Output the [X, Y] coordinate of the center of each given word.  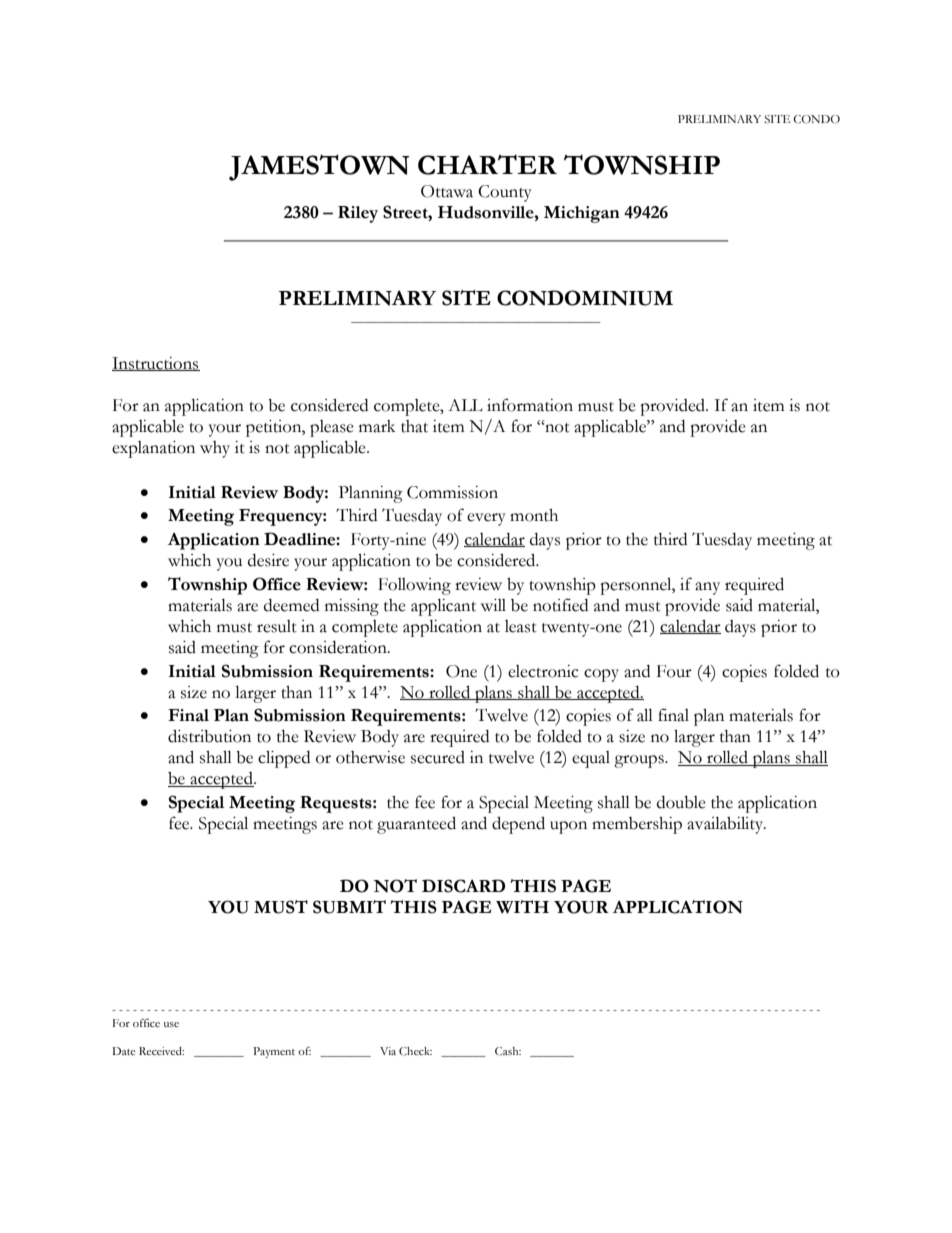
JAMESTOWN [319, 167]
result [277, 626]
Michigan [582, 214]
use [171, 1025]
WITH [522, 907]
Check [415, 1051]
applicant [443, 607]
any [707, 588]
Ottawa [447, 191]
